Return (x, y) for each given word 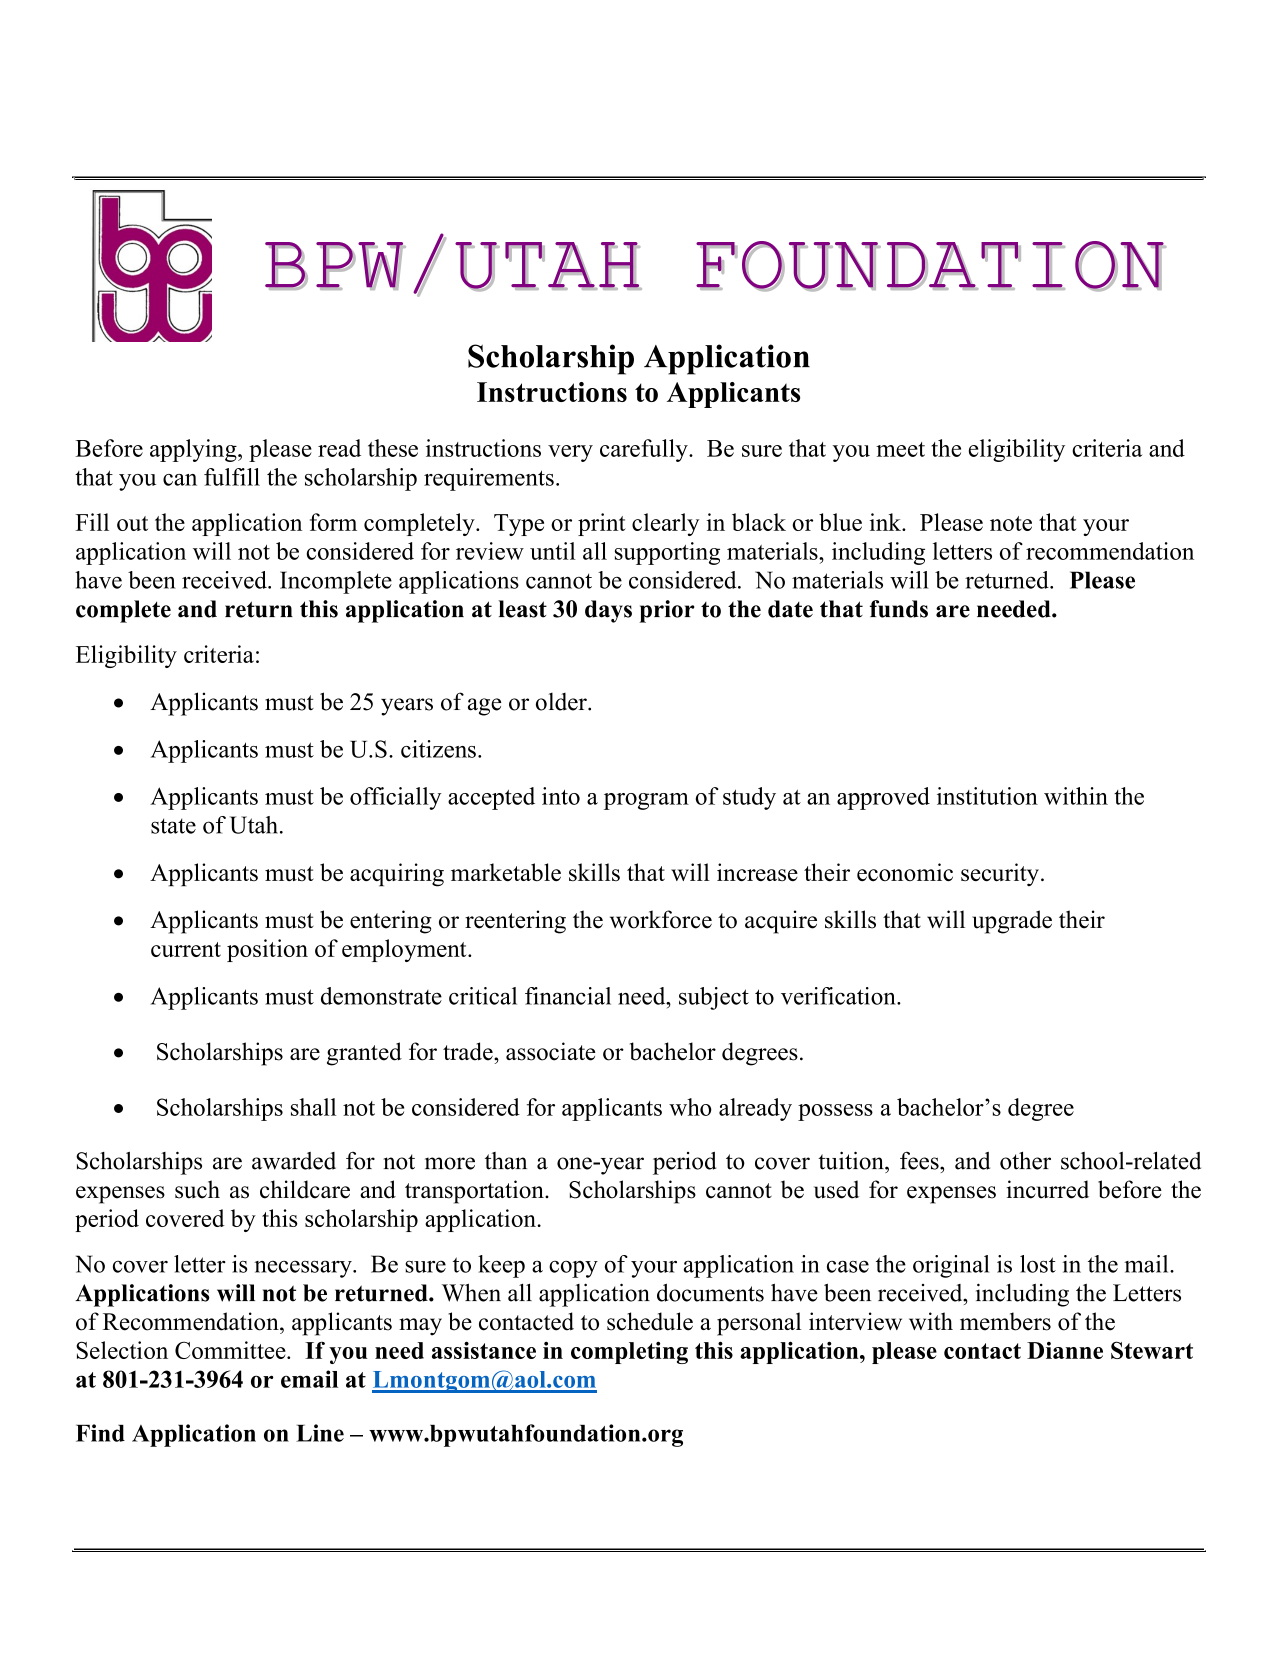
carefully (645, 450)
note (1011, 523)
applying (194, 450)
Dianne (1065, 1350)
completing (629, 1352)
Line (320, 1433)
